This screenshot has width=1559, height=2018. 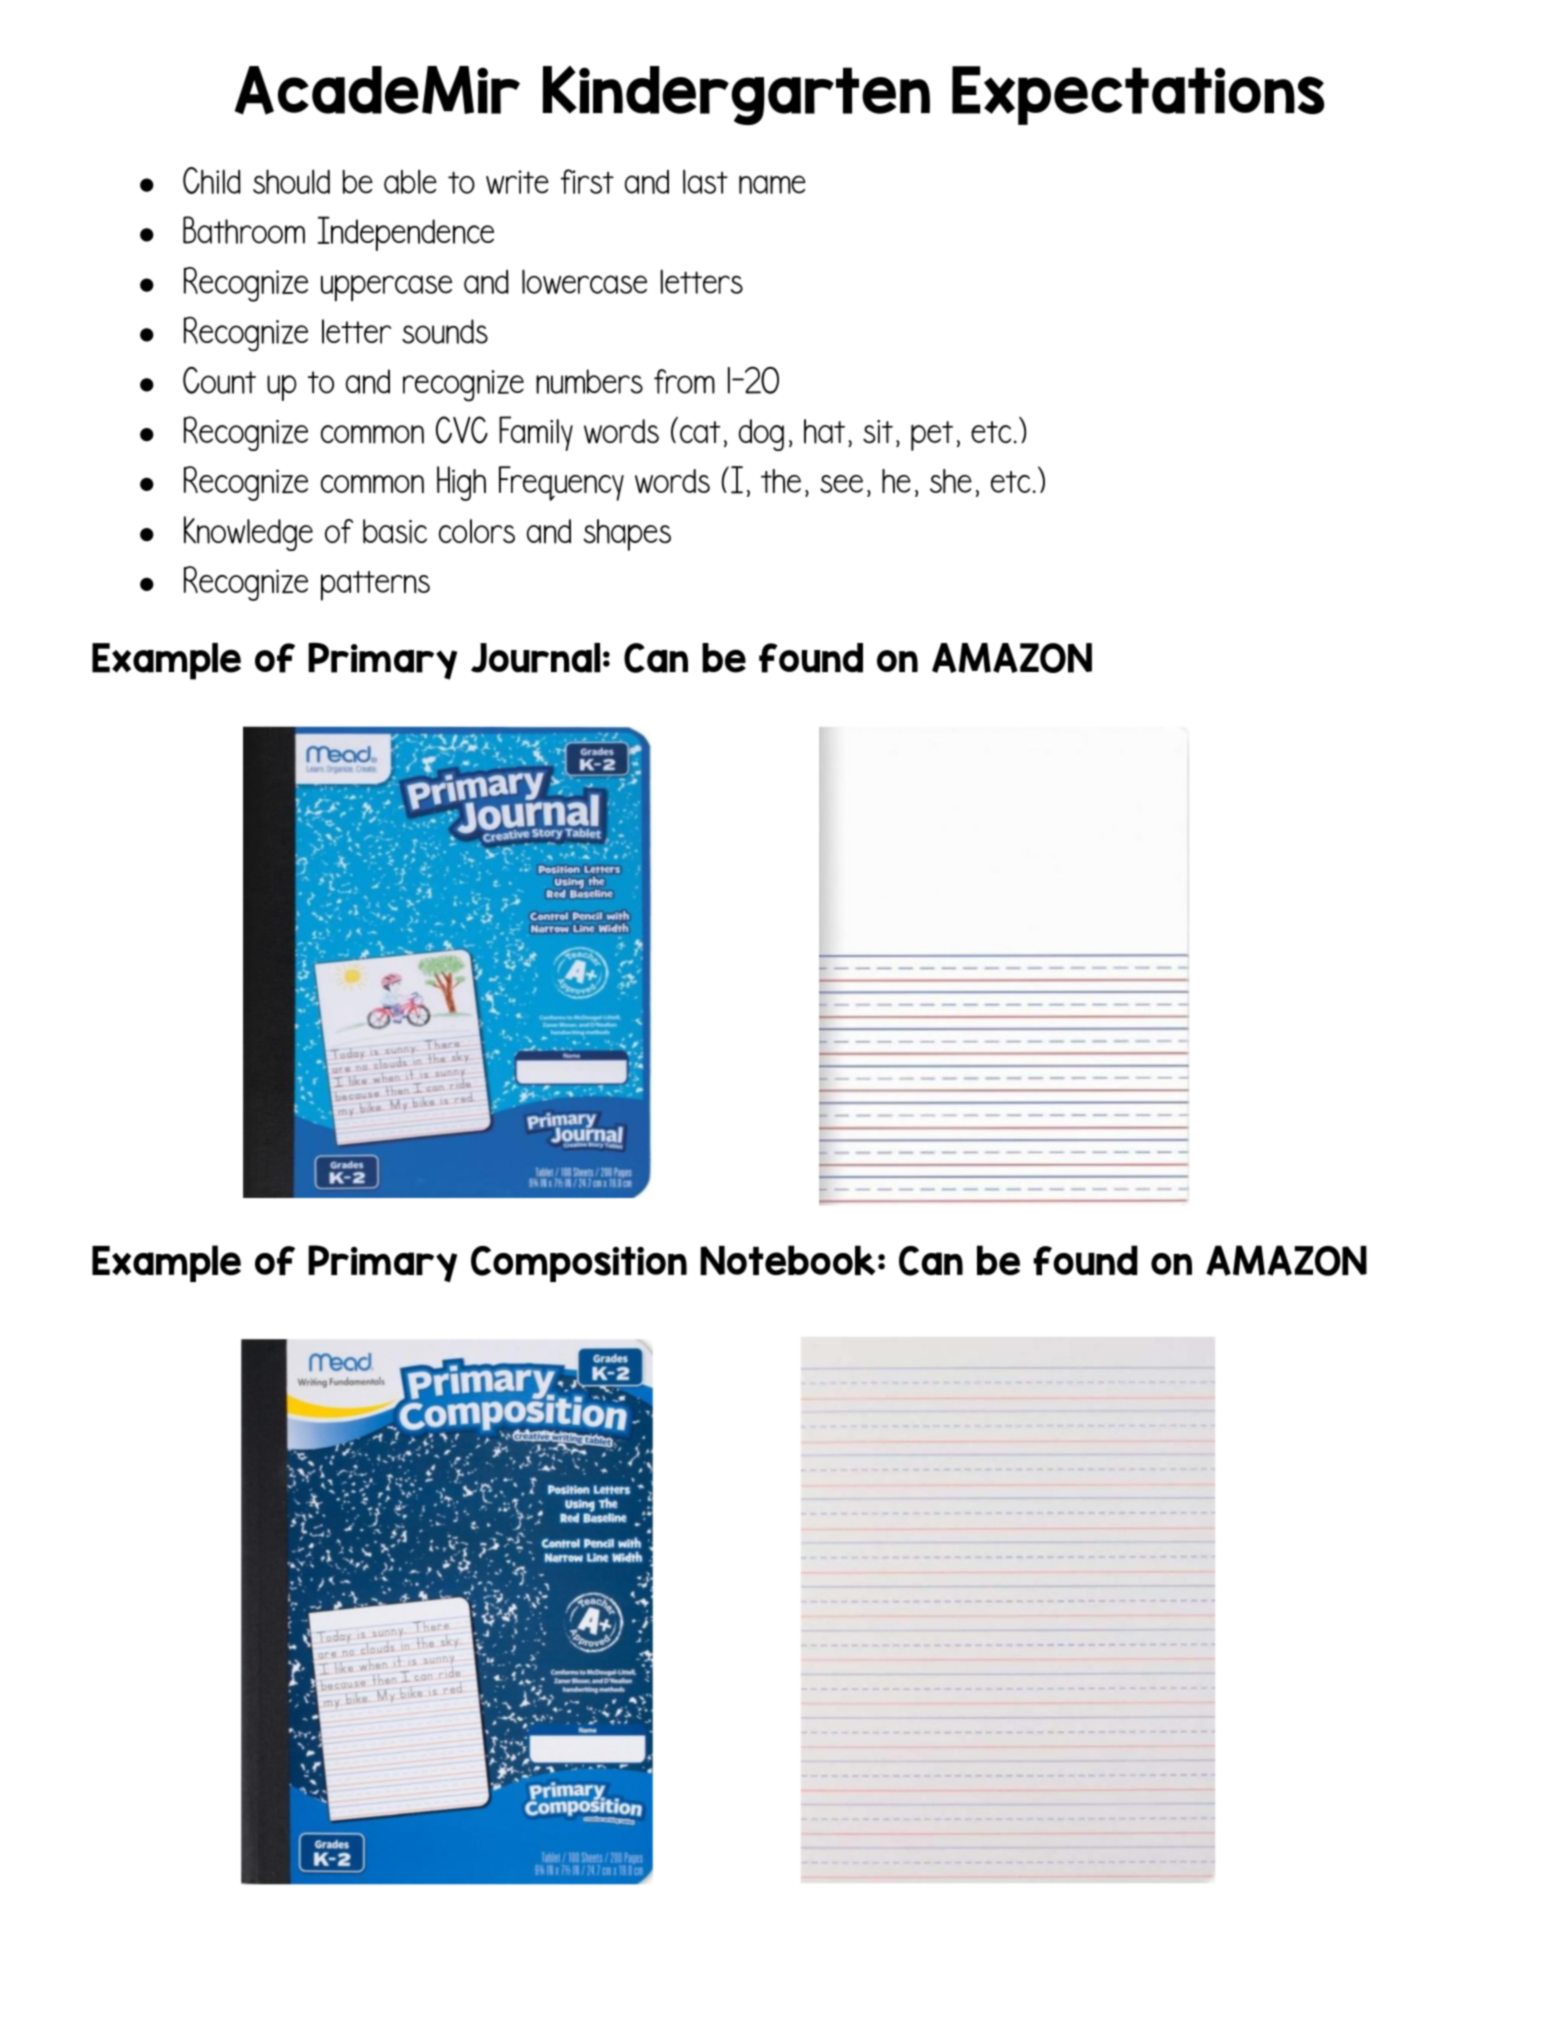 What do you see at coordinates (736, 95) in the screenshot?
I see `Kindergarten` at bounding box center [736, 95].
